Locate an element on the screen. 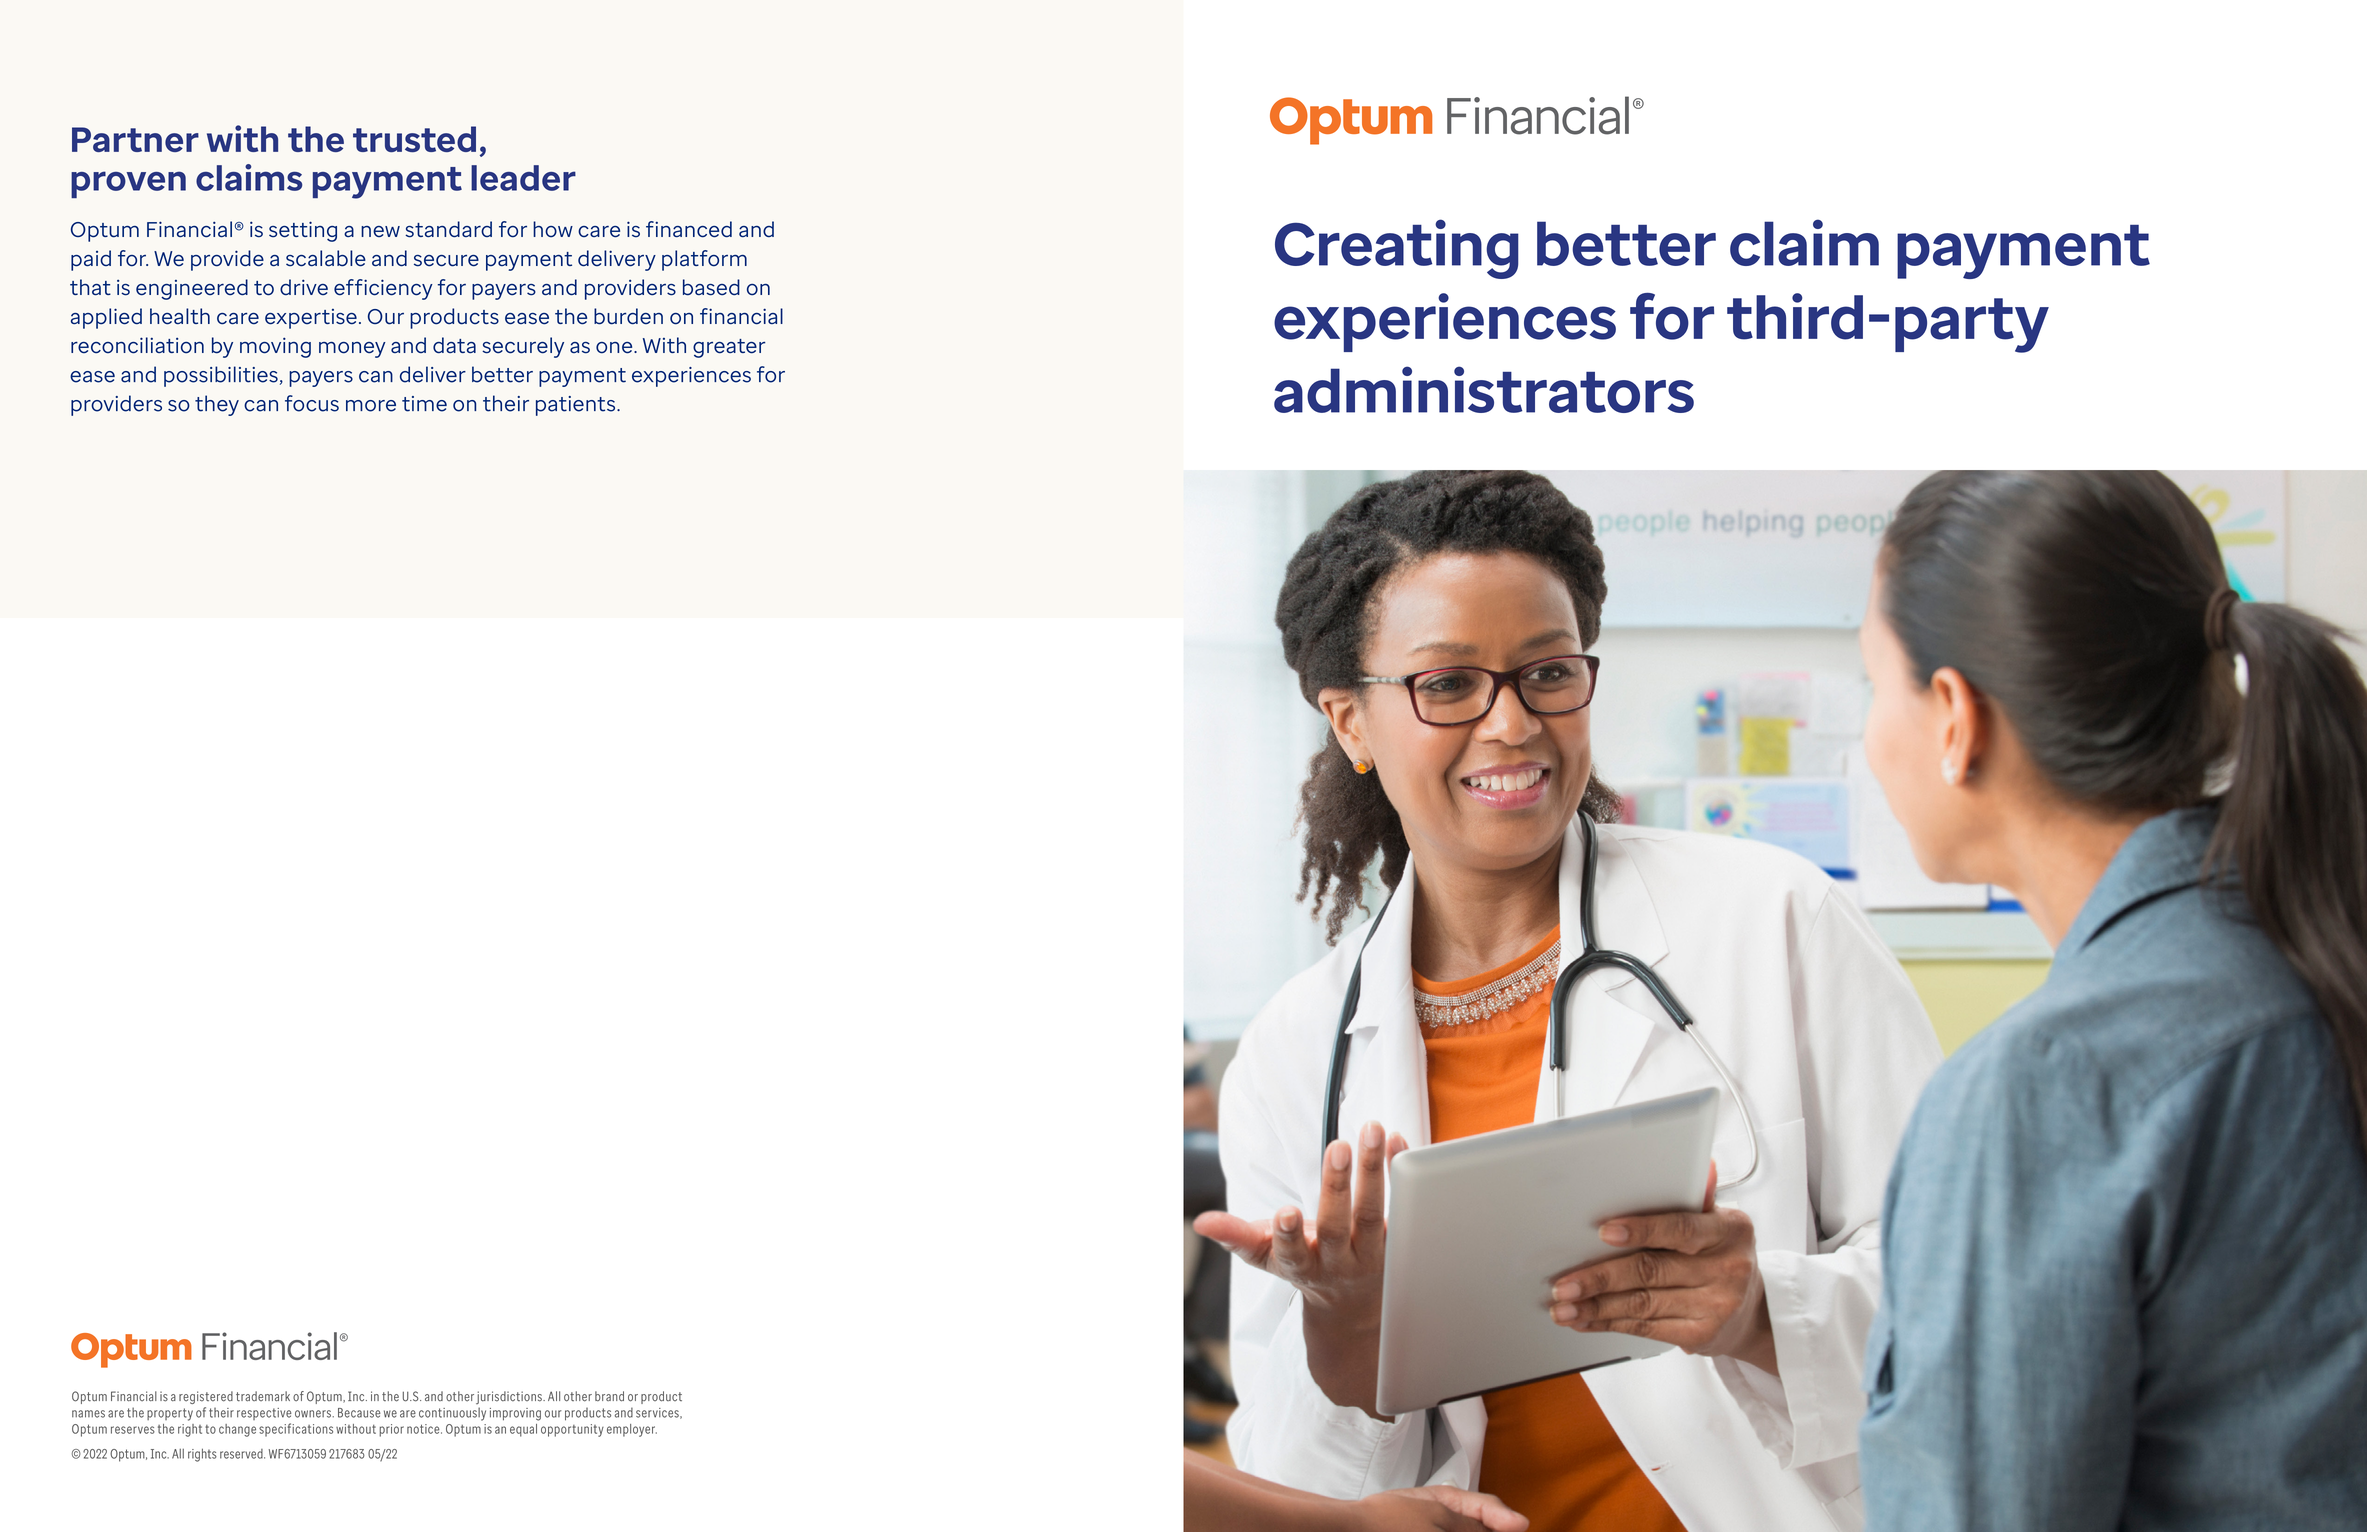 The height and width of the screenshot is (1532, 2367). administrators is located at coordinates (1484, 389).
